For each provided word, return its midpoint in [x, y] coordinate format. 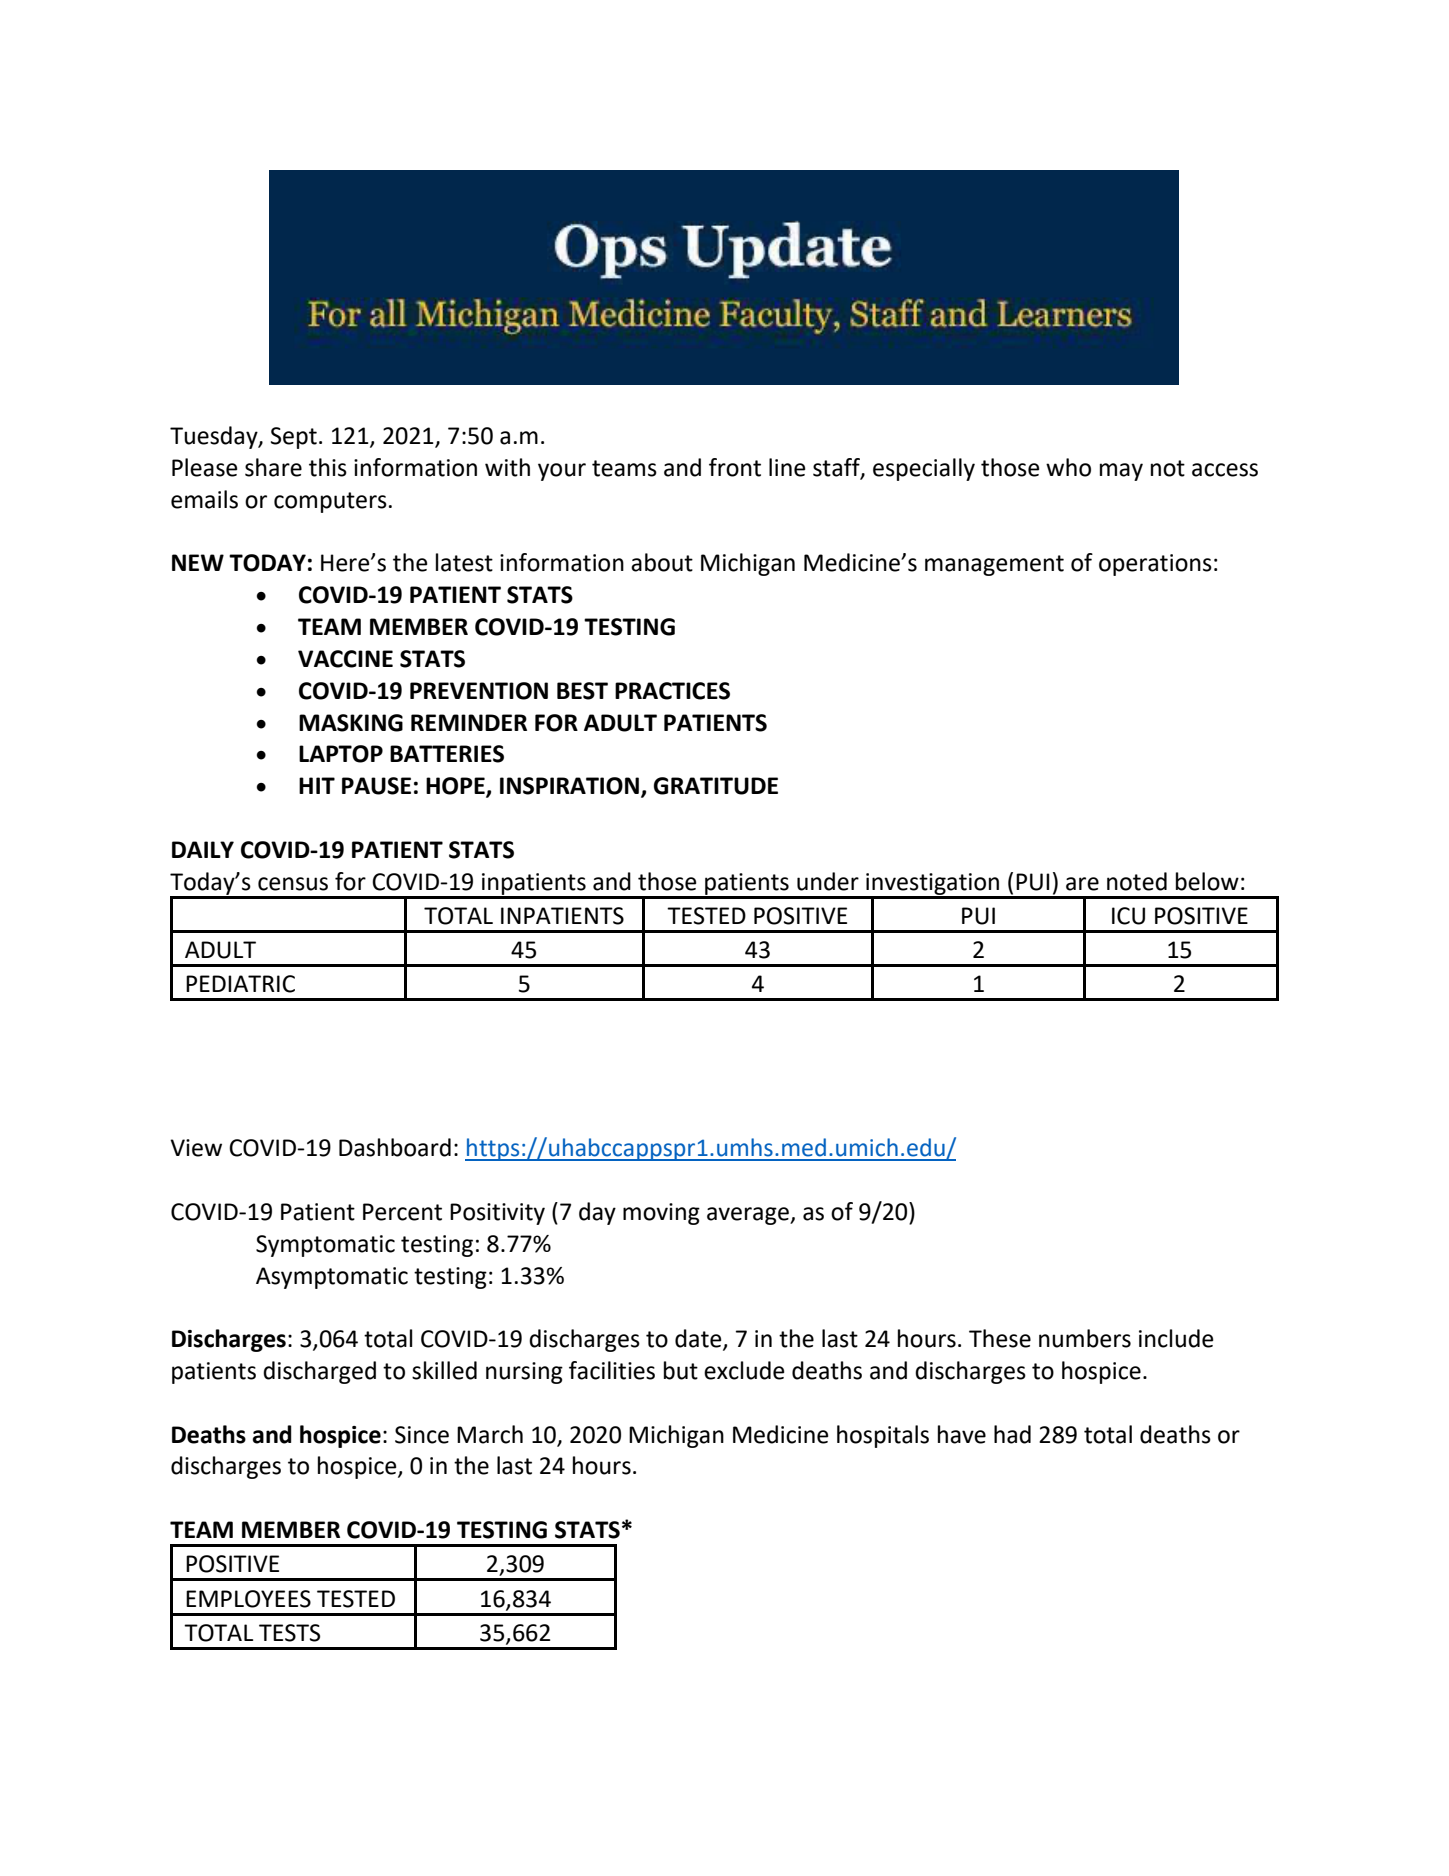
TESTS [289, 1633]
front [735, 467]
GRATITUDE [716, 786]
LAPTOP [341, 754]
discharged [319, 1372]
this [328, 467]
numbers [1085, 1338]
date [699, 1339]
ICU [1128, 916]
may [1121, 472]
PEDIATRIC [240, 984]
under [828, 881]
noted [1137, 881]
